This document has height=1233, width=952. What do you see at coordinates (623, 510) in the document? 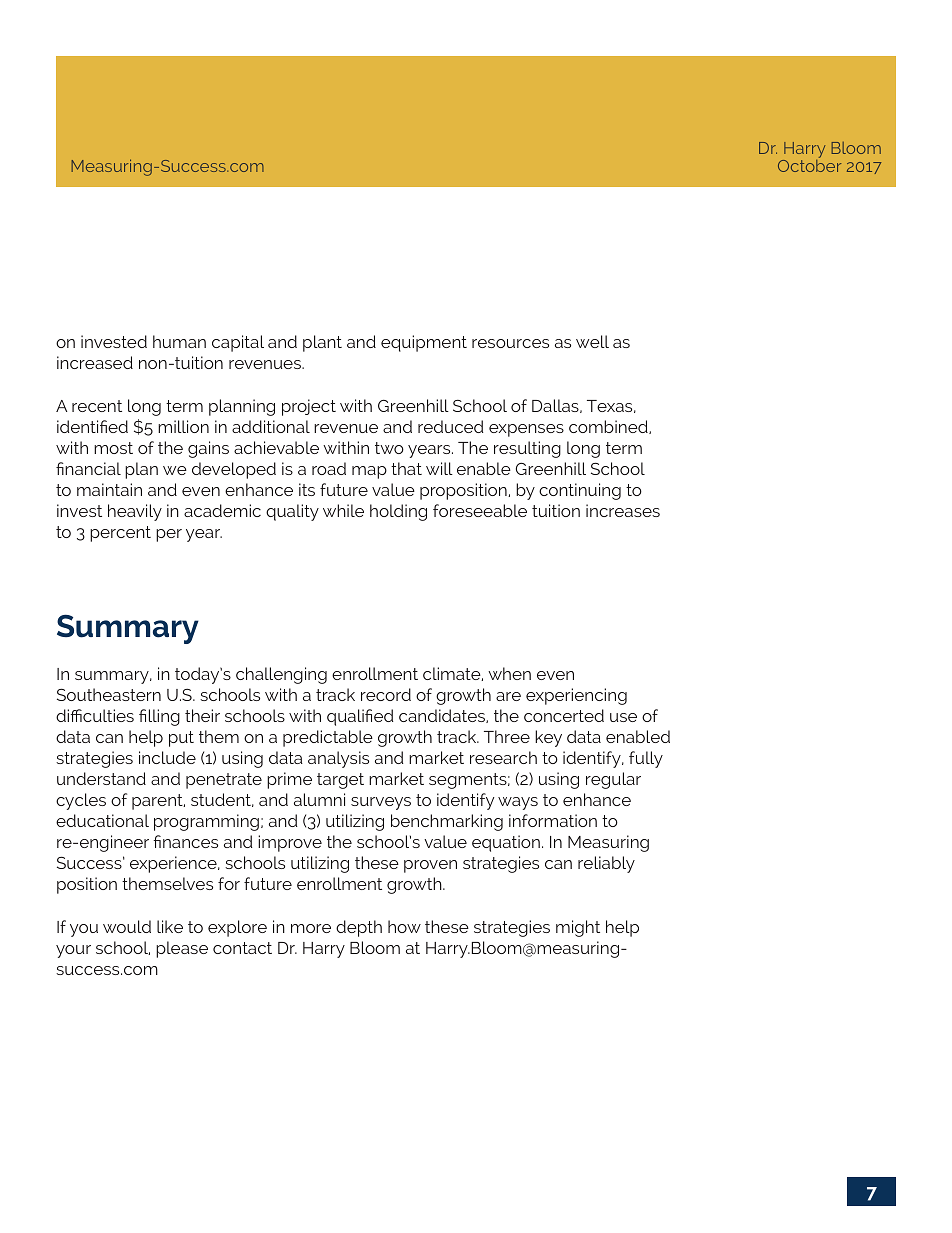
I see `increases` at bounding box center [623, 510].
